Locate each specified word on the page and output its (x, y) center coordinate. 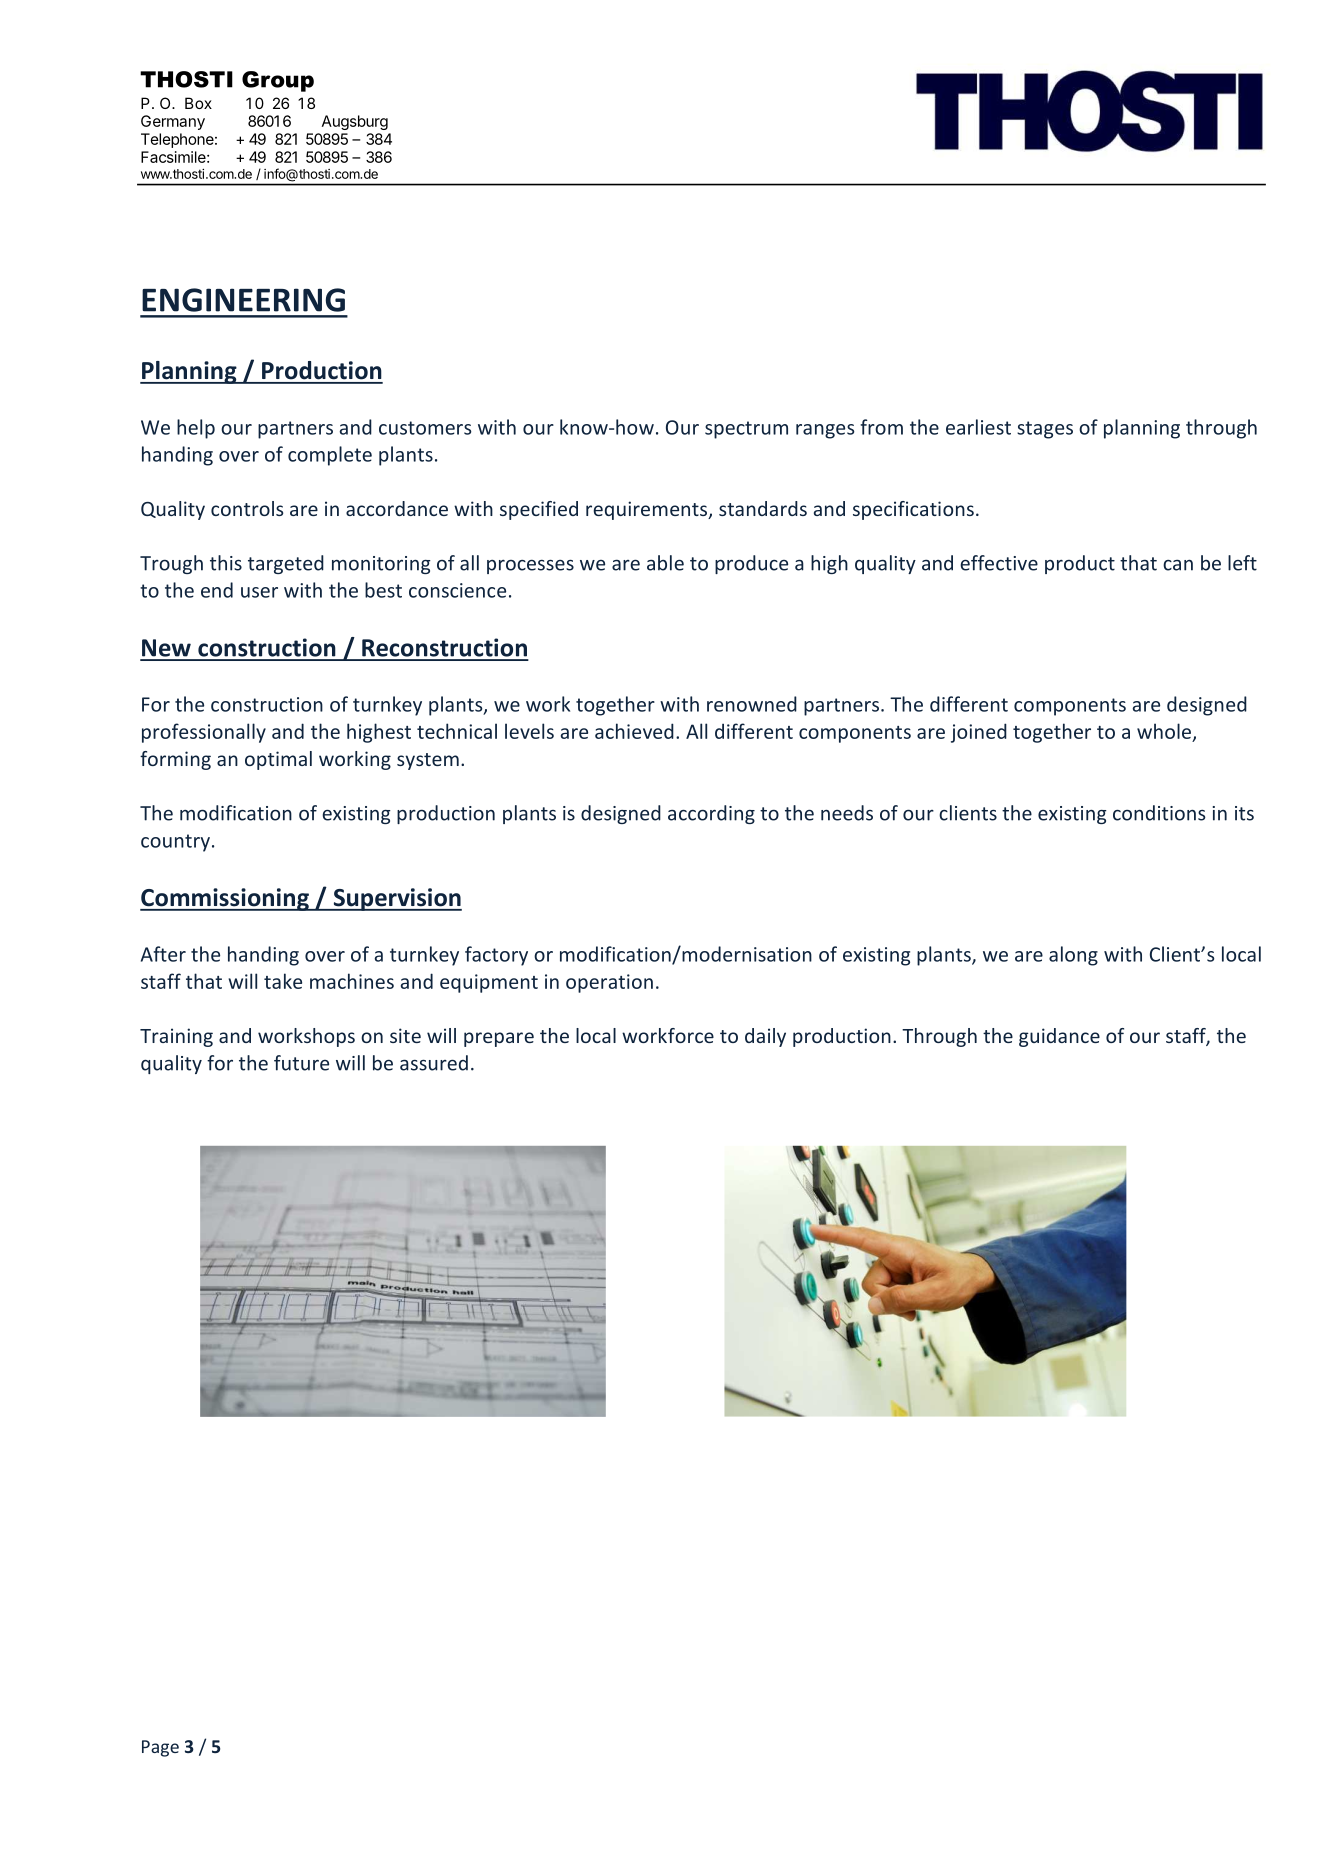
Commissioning (225, 899)
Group (278, 81)
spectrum (746, 430)
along (1073, 956)
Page (160, 1748)
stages (1045, 430)
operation (609, 983)
